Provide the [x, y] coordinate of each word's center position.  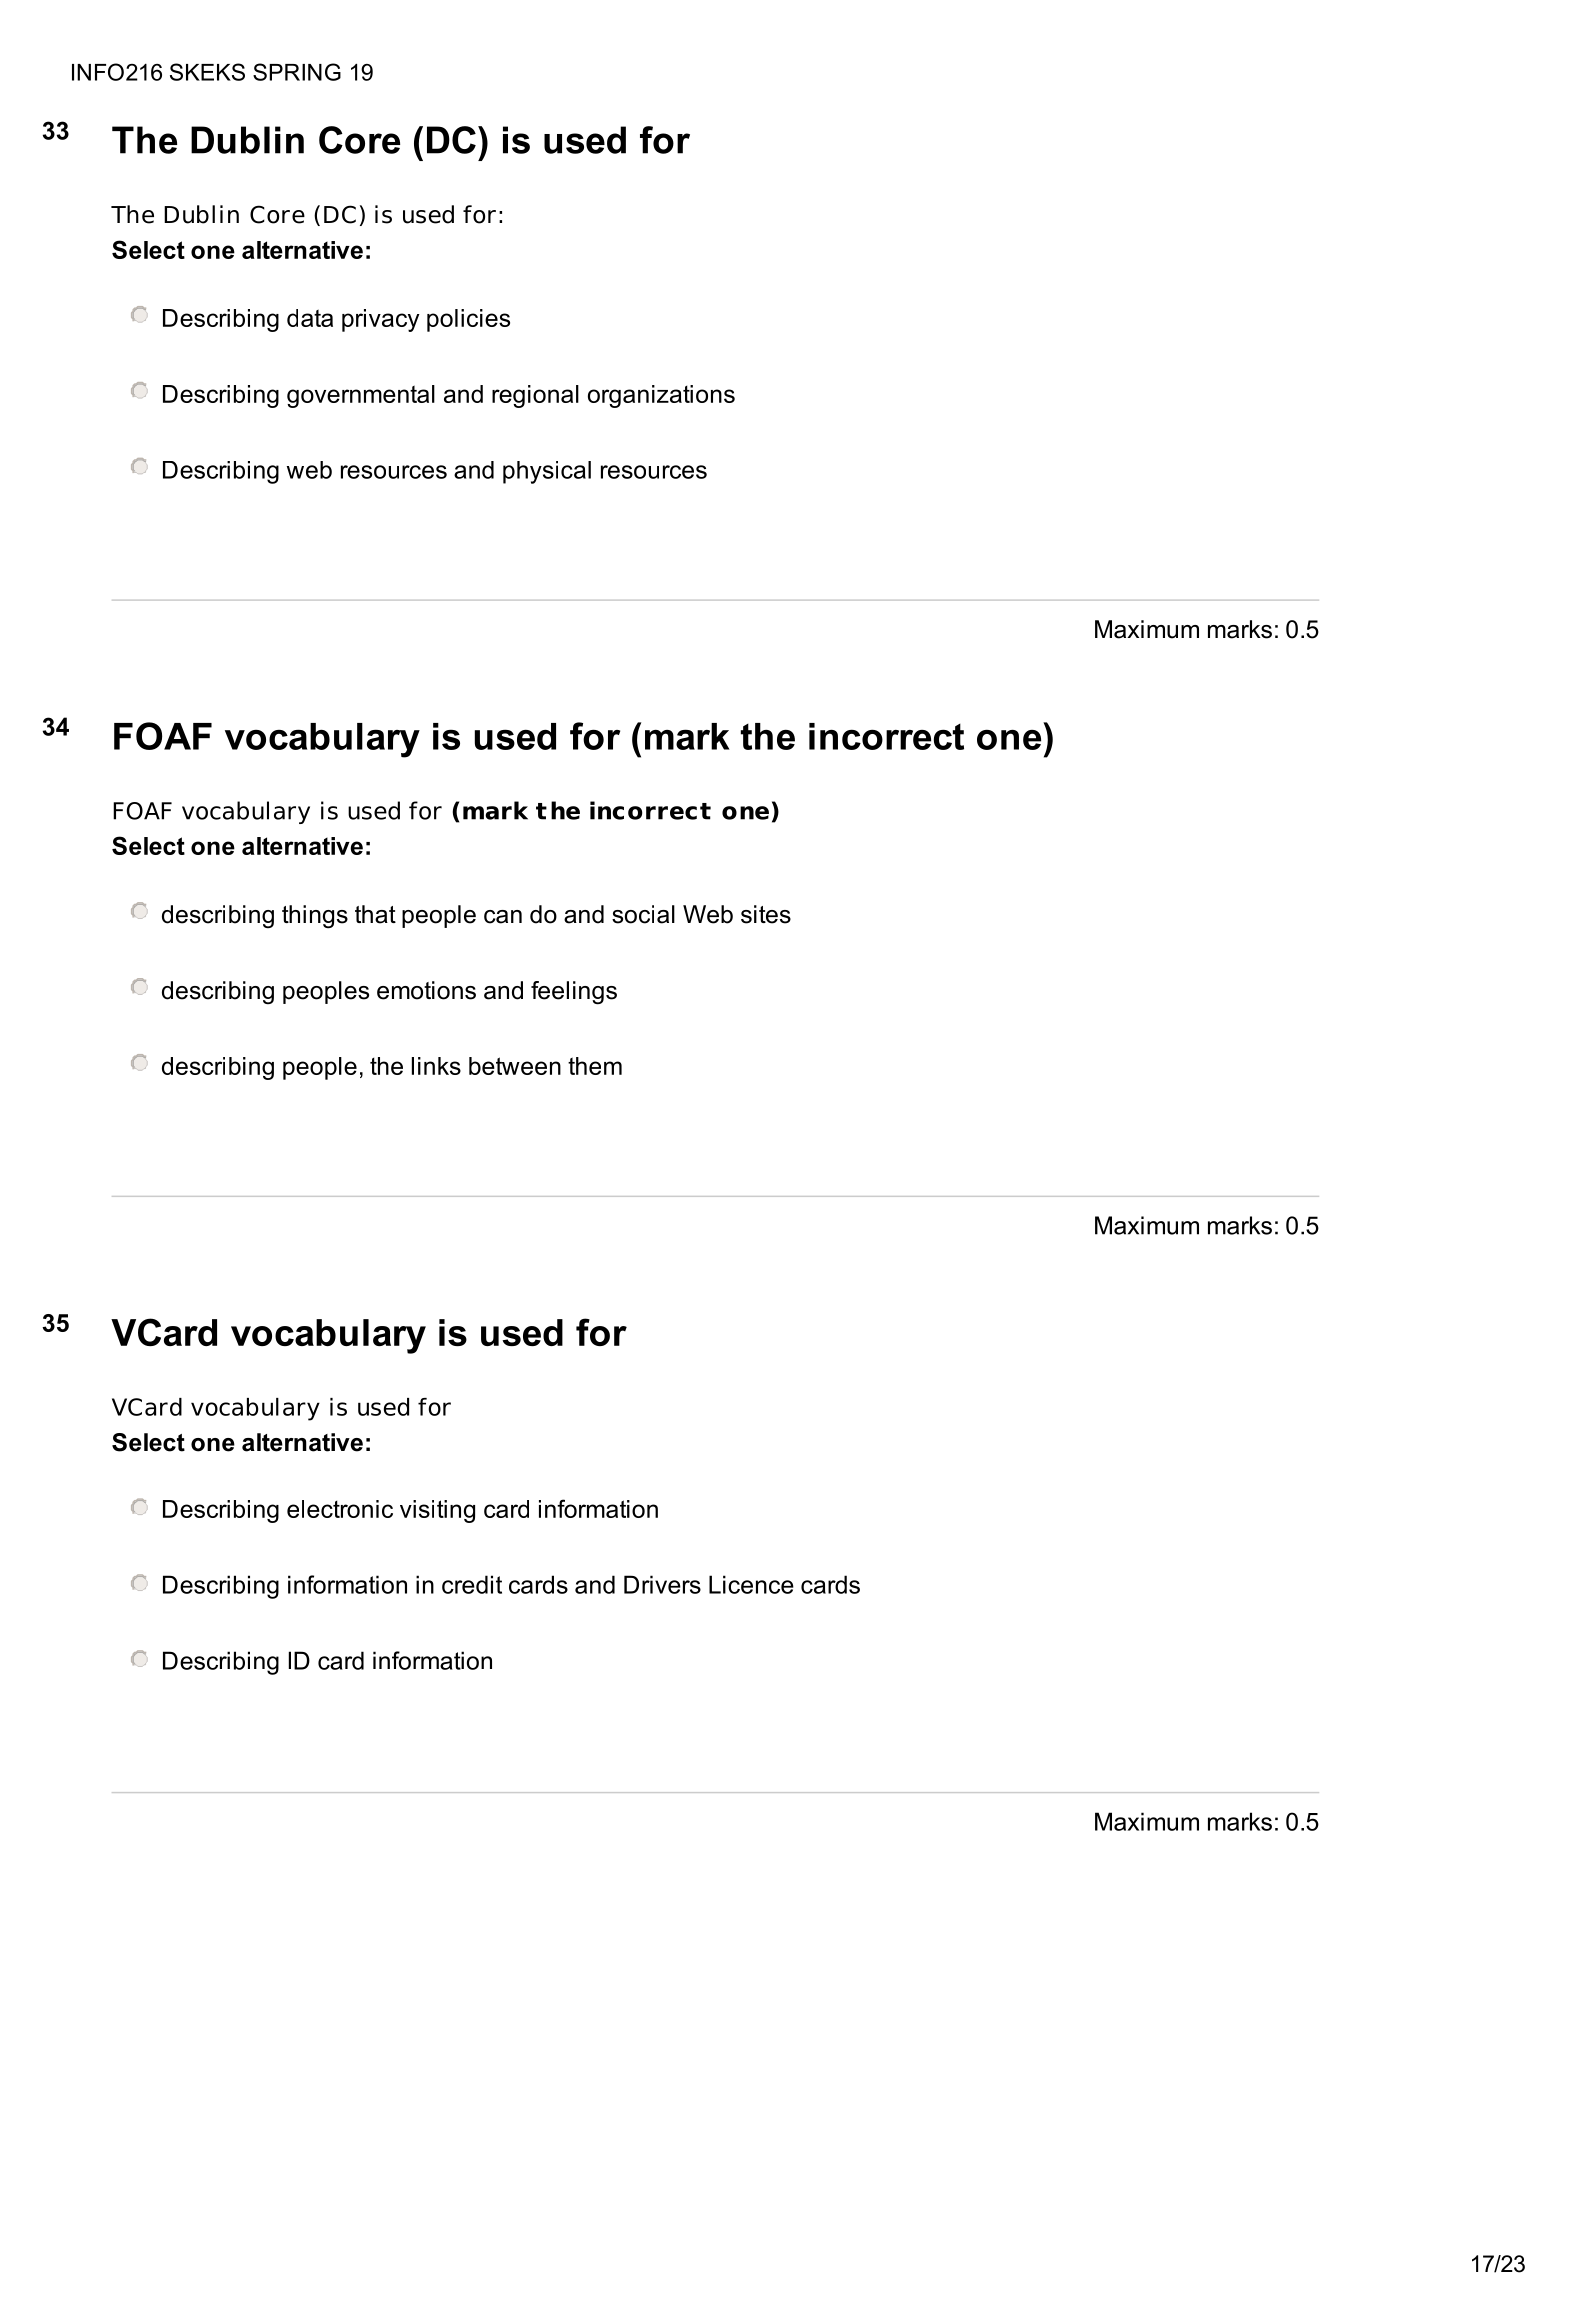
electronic [340, 1509]
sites [766, 914]
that [375, 914]
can [503, 917]
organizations [661, 396]
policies [468, 320]
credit [472, 1584]
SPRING [297, 72]
